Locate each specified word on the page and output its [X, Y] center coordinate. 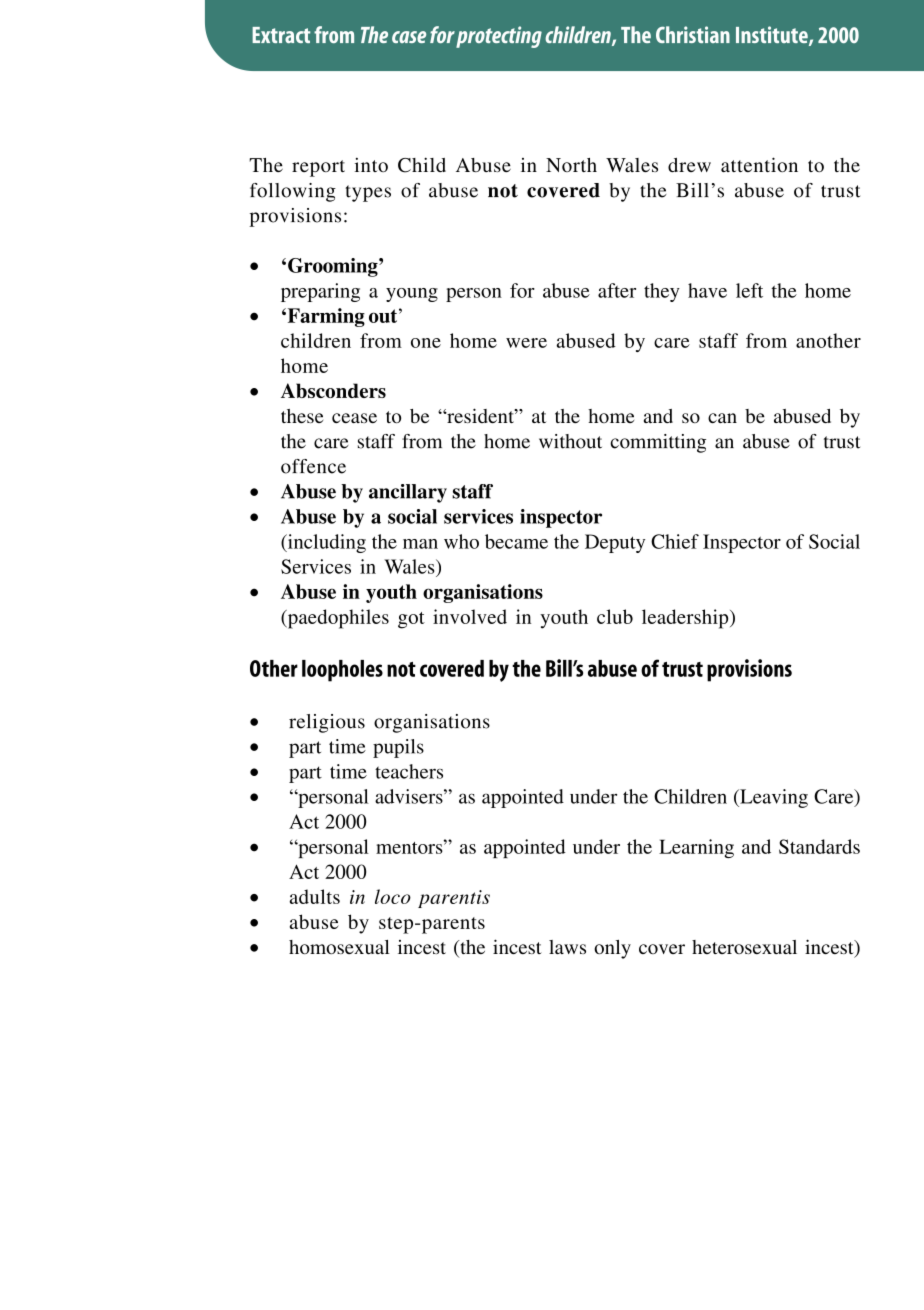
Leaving [773, 798]
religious [327, 723]
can [722, 418]
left [749, 290]
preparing [320, 292]
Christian [693, 34]
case [409, 37]
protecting [499, 37]
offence [313, 466]
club [615, 616]
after [617, 290]
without [570, 441]
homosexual [339, 947]
